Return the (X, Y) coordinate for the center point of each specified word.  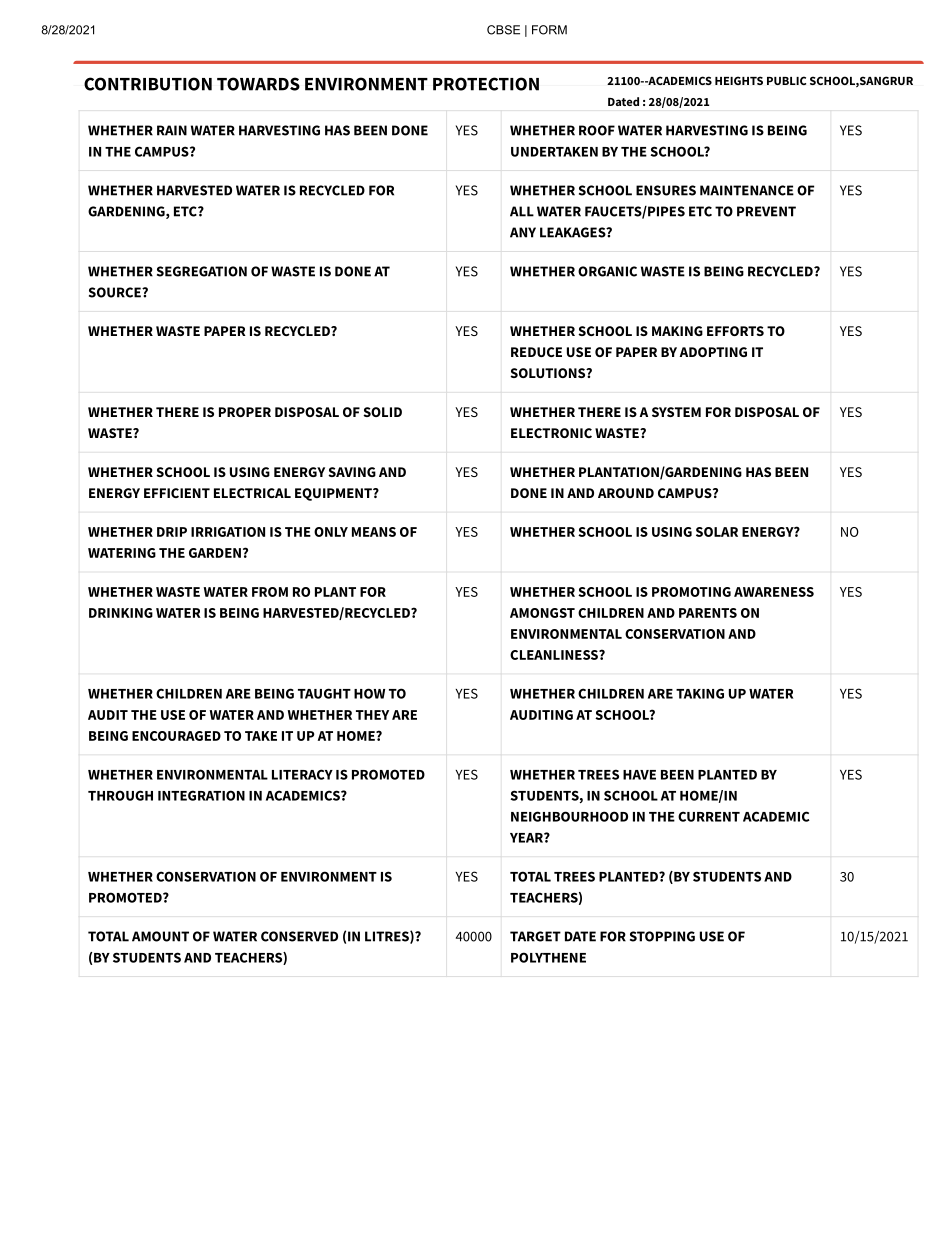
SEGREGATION (202, 271)
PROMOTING (691, 592)
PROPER (245, 412)
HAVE (639, 775)
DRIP (172, 532)
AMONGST (542, 613)
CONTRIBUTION (148, 84)
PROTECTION (486, 84)
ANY (523, 232)
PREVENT (766, 211)
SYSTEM (676, 412)
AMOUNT (160, 936)
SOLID (382, 412)
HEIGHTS (739, 80)
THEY (372, 715)
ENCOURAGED (176, 736)
